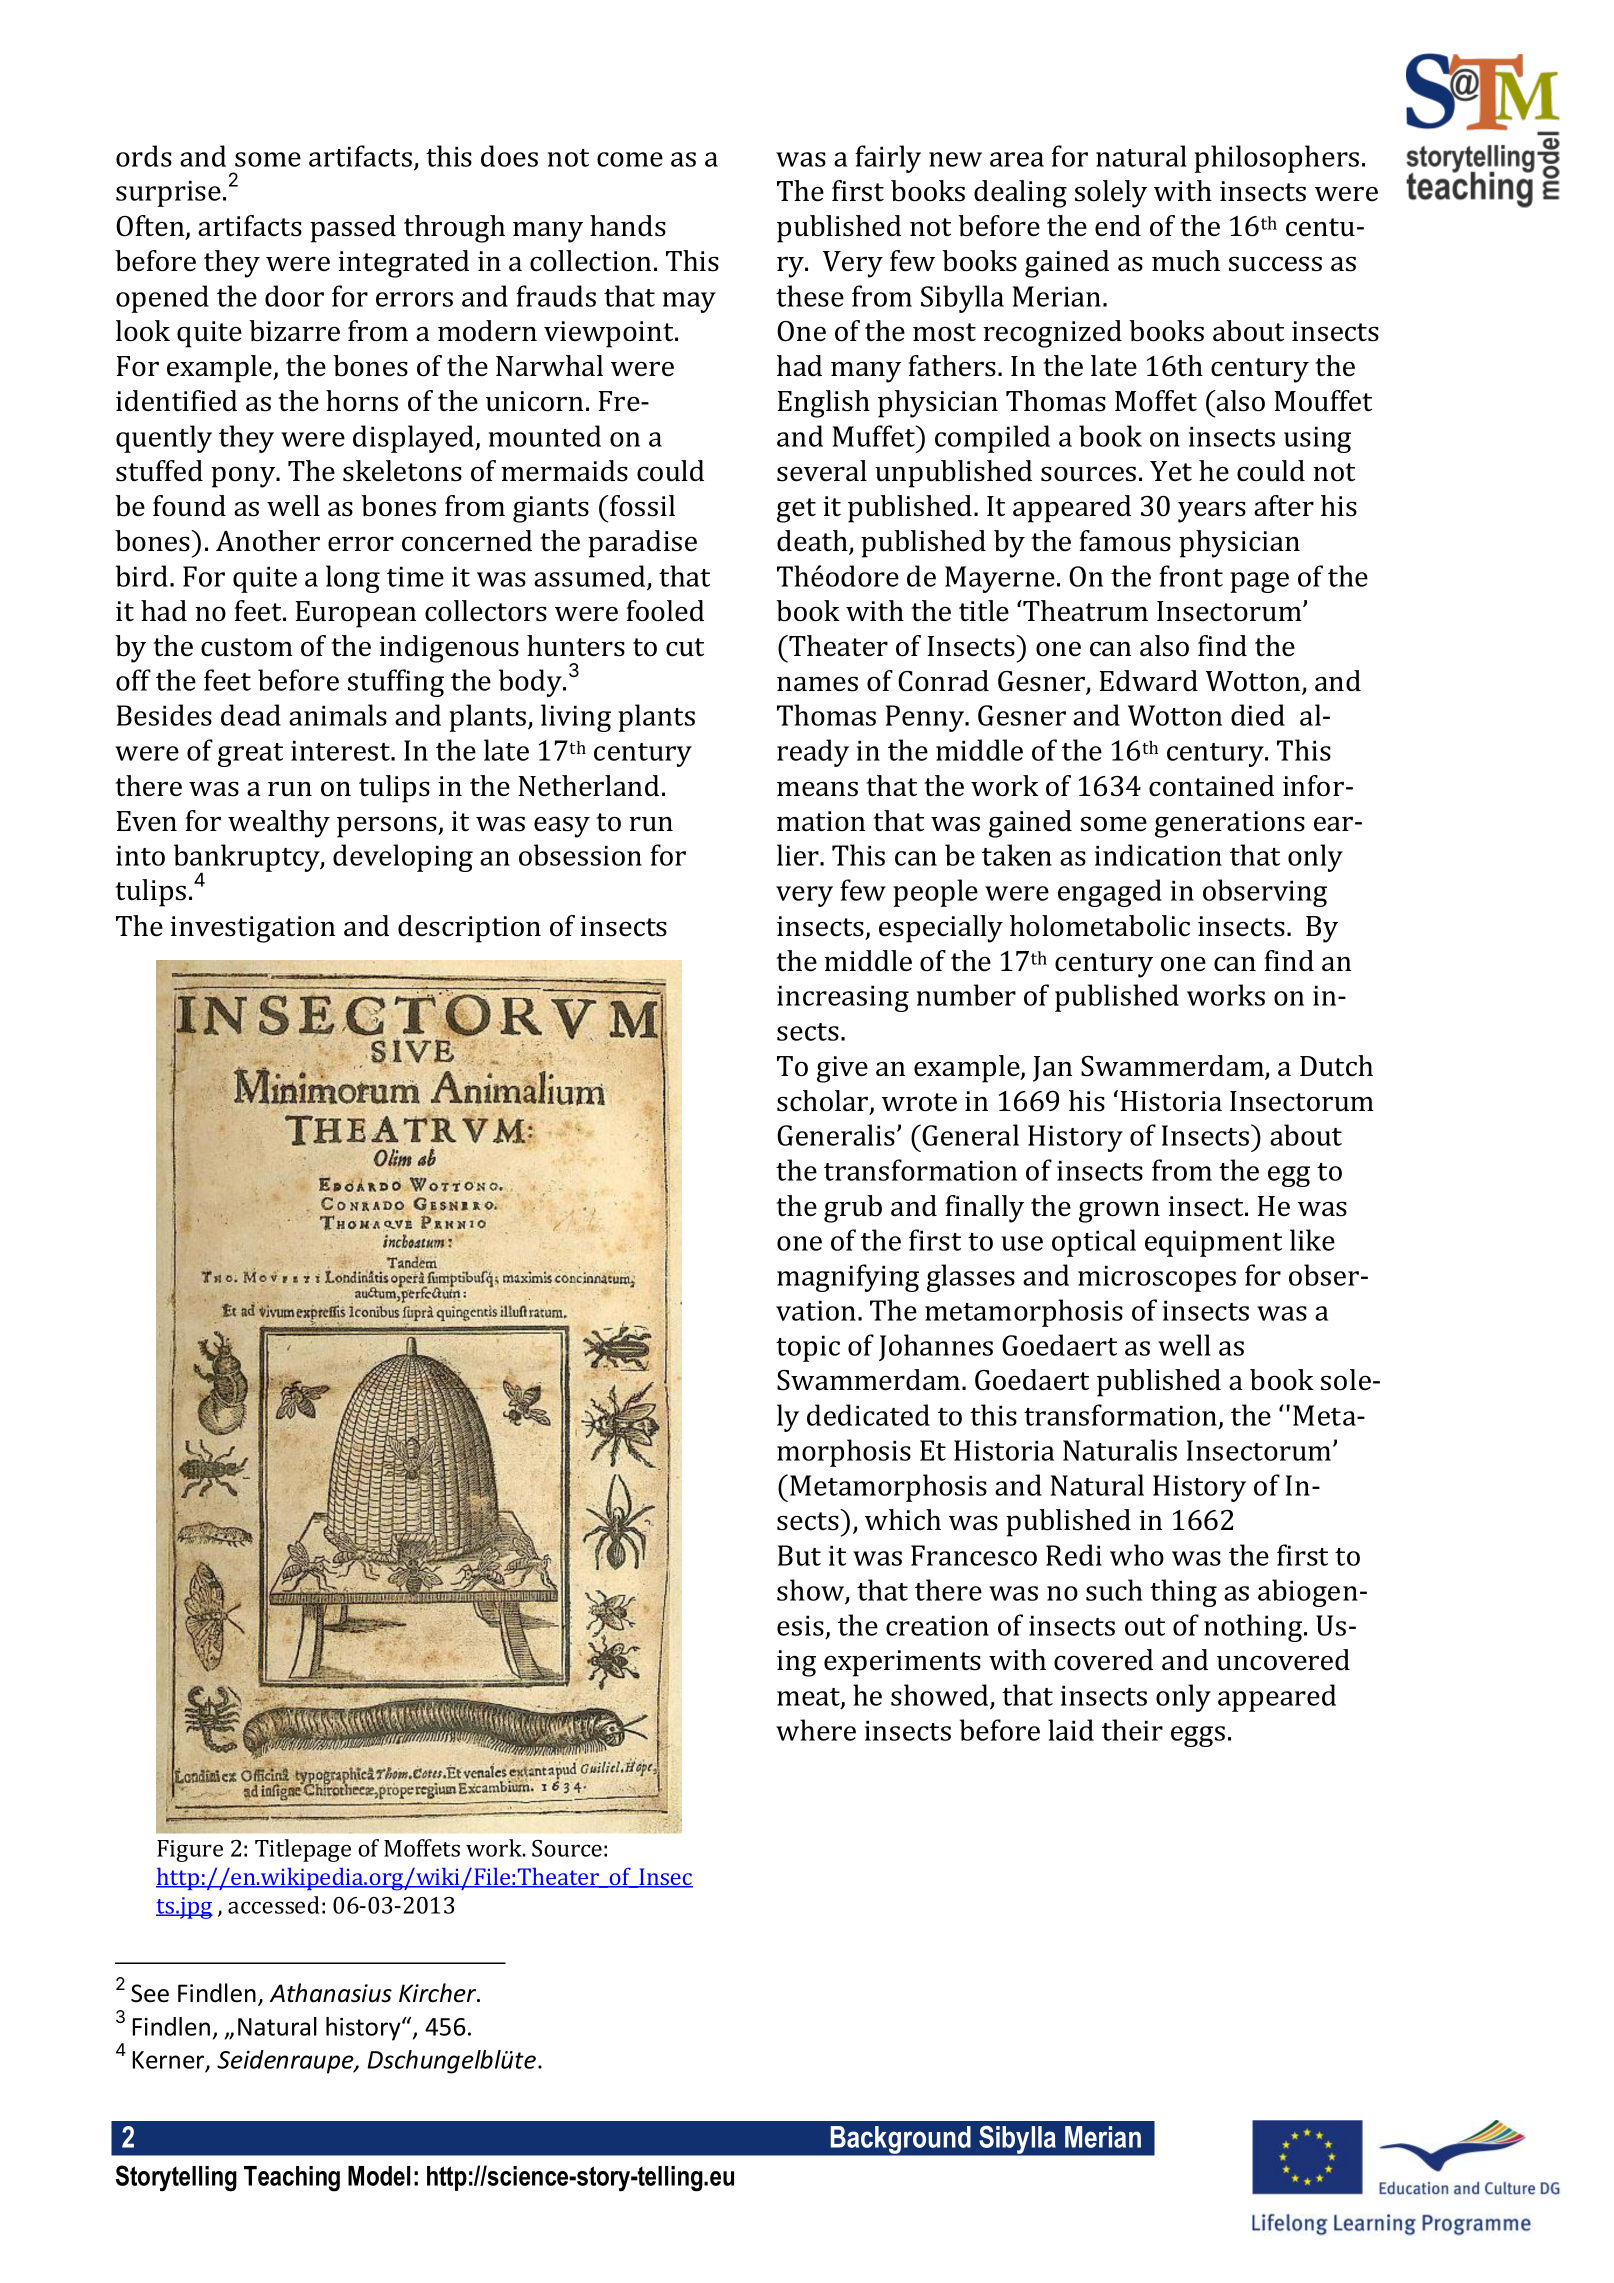 The width and height of the document is (1614, 2283). What do you see at coordinates (190, 1851) in the document?
I see `Figure` at bounding box center [190, 1851].
